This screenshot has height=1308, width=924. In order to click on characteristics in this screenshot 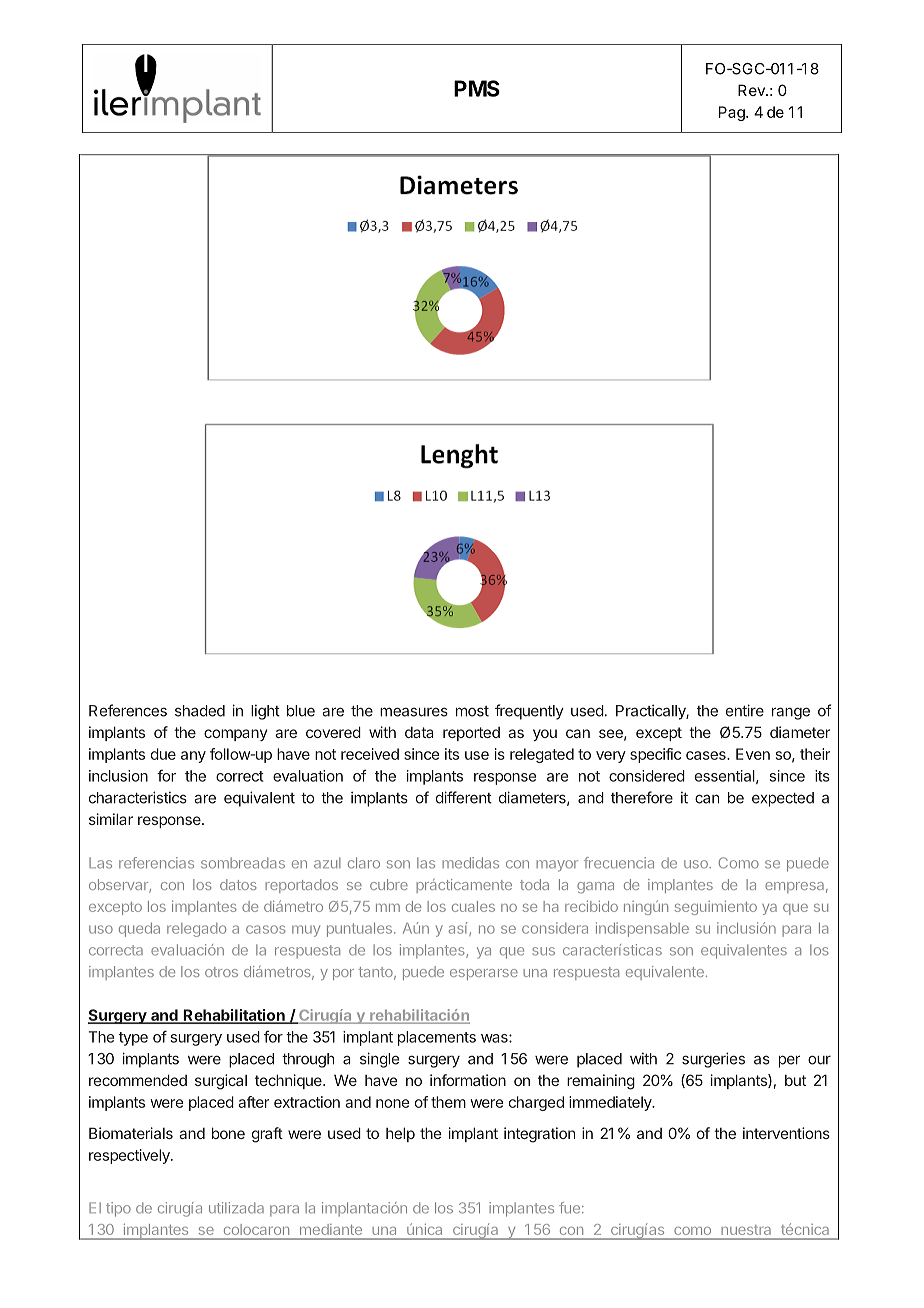, I will do `click(138, 797)`.
